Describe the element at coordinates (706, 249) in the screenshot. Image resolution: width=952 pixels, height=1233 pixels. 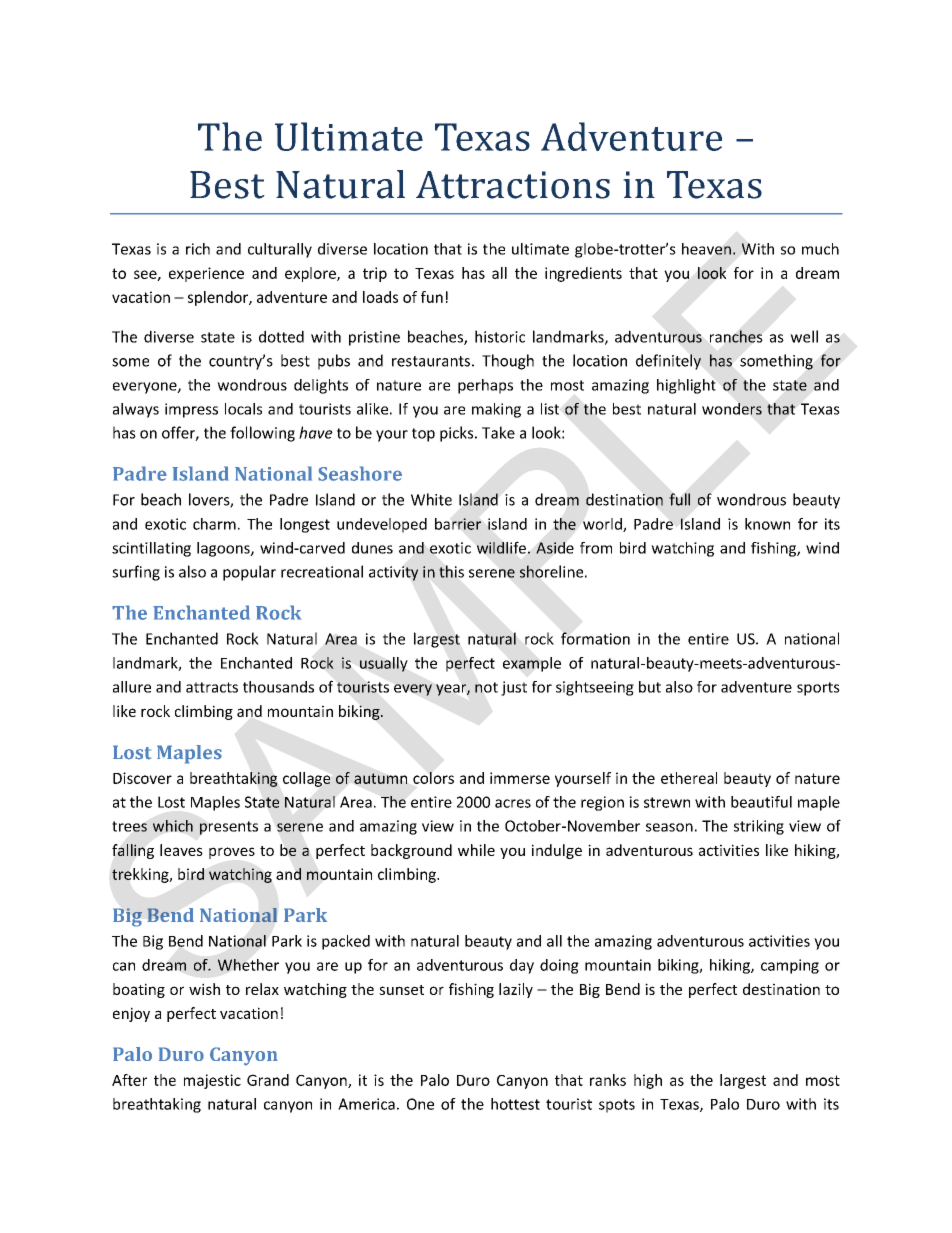
I see `heaven` at that location.
